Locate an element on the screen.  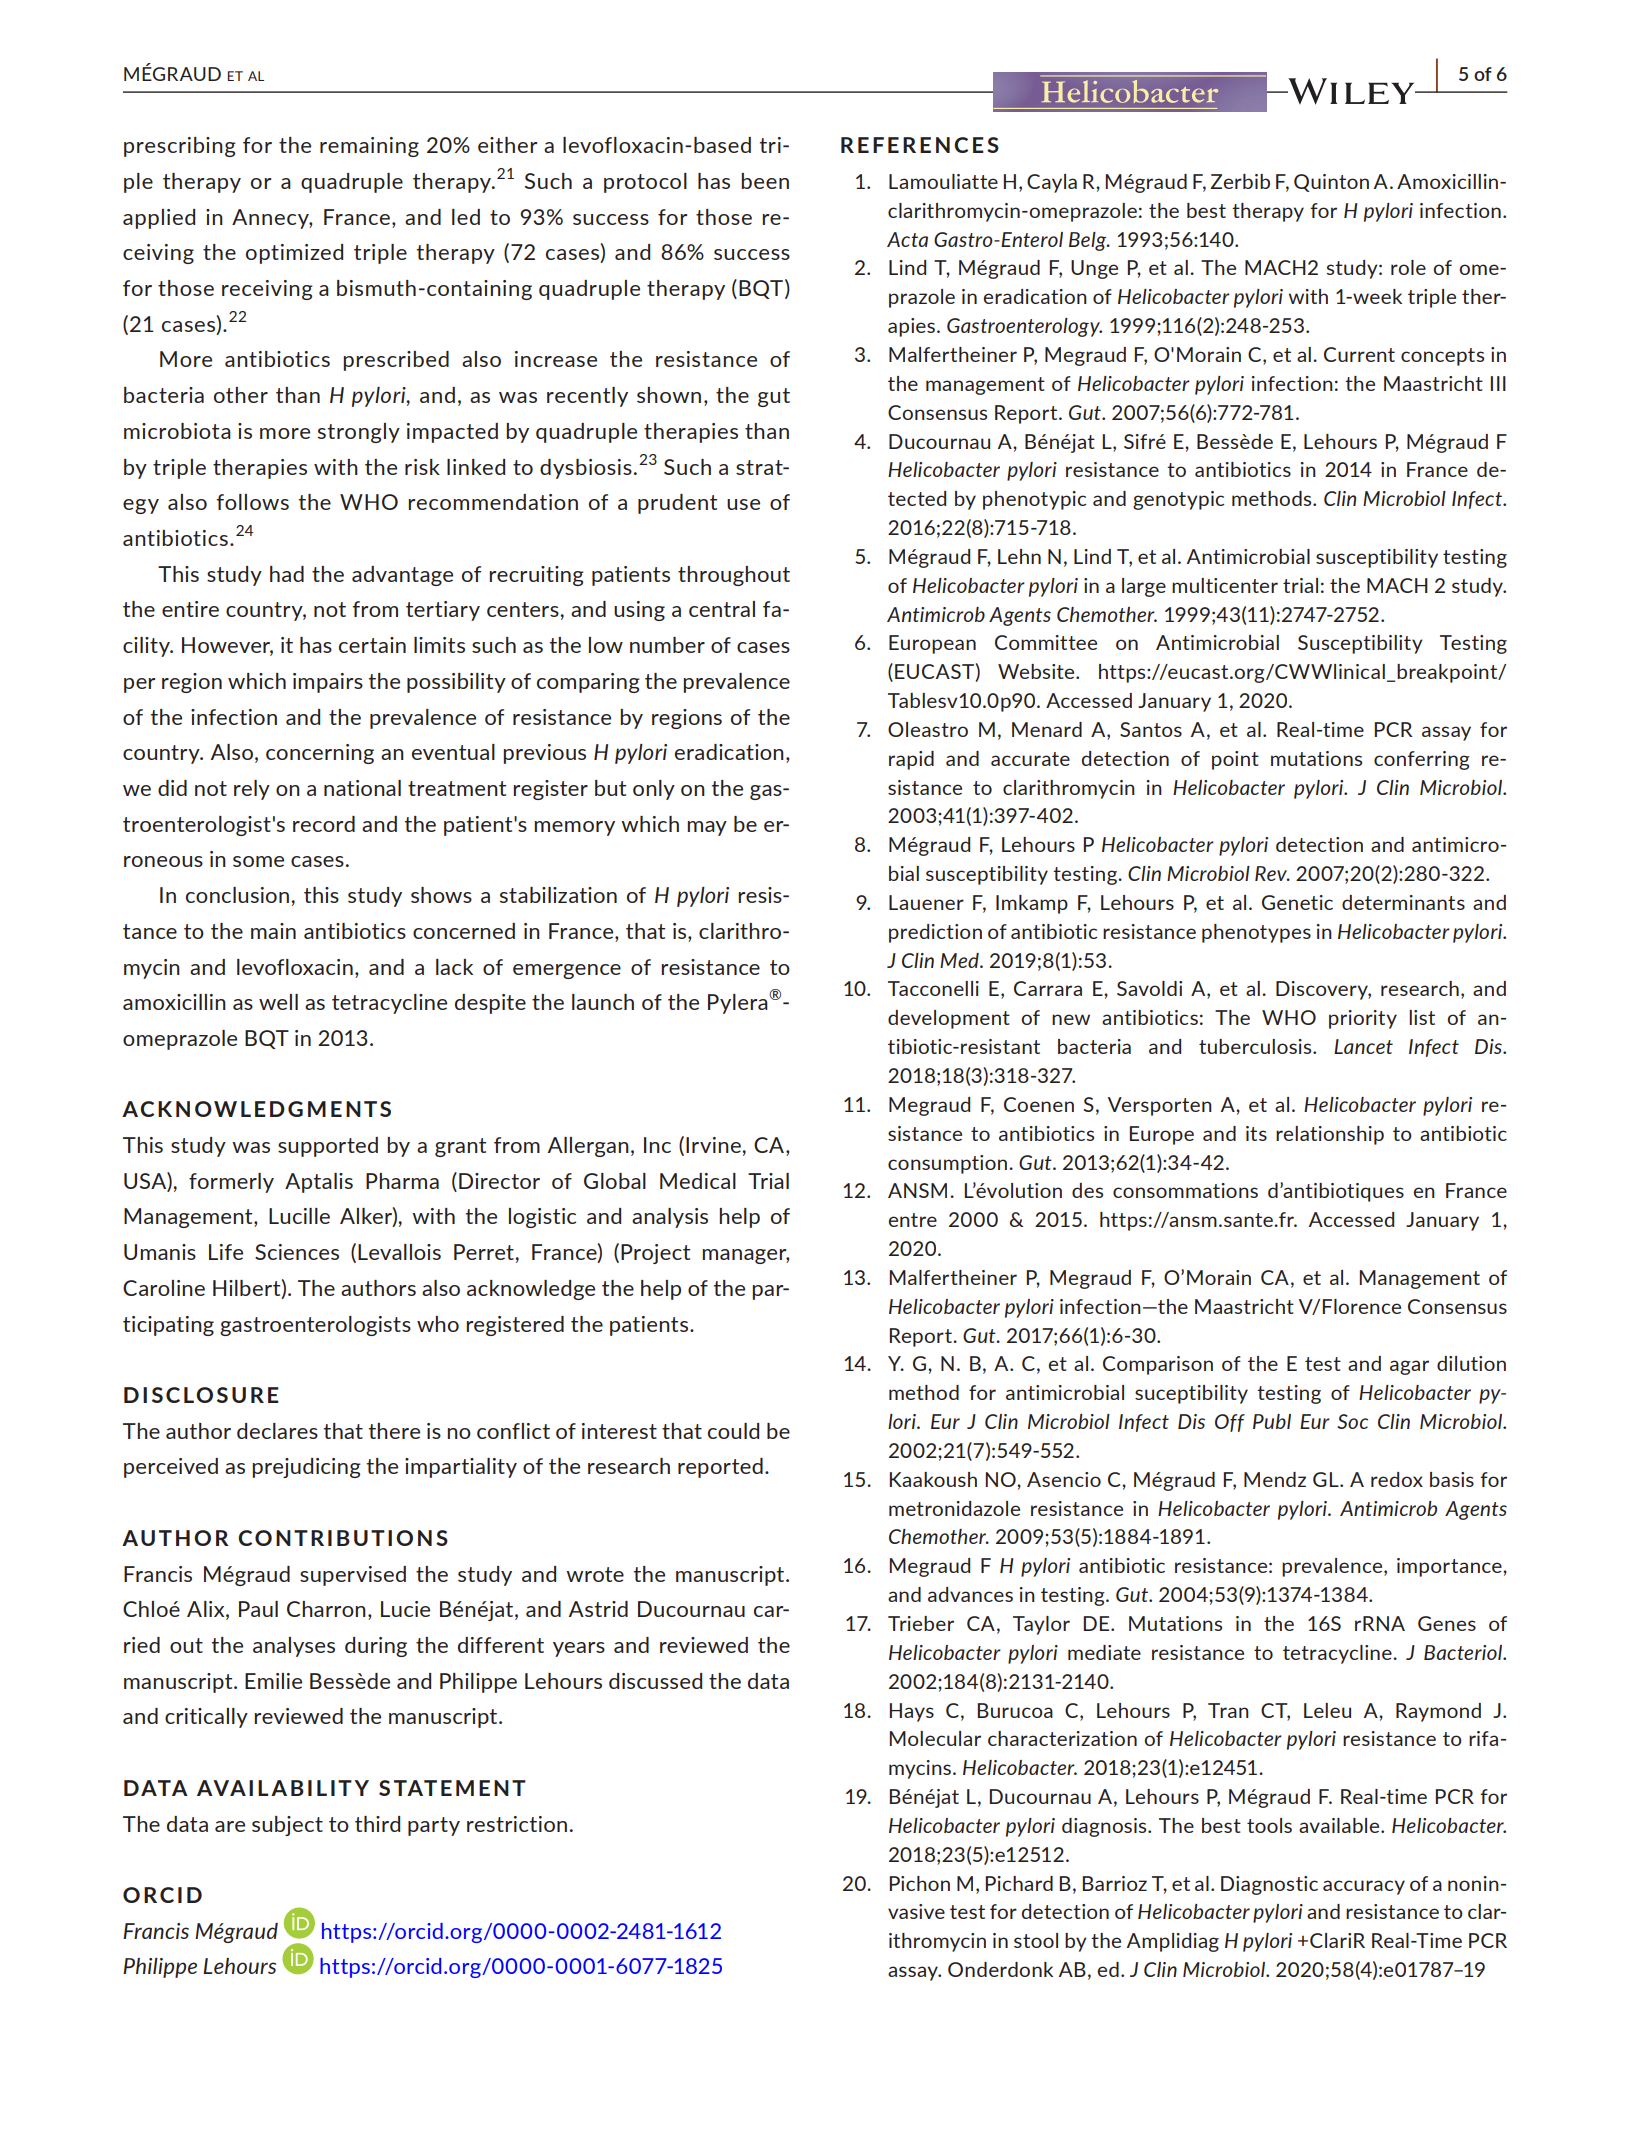
Quinton is located at coordinates (1331, 183).
